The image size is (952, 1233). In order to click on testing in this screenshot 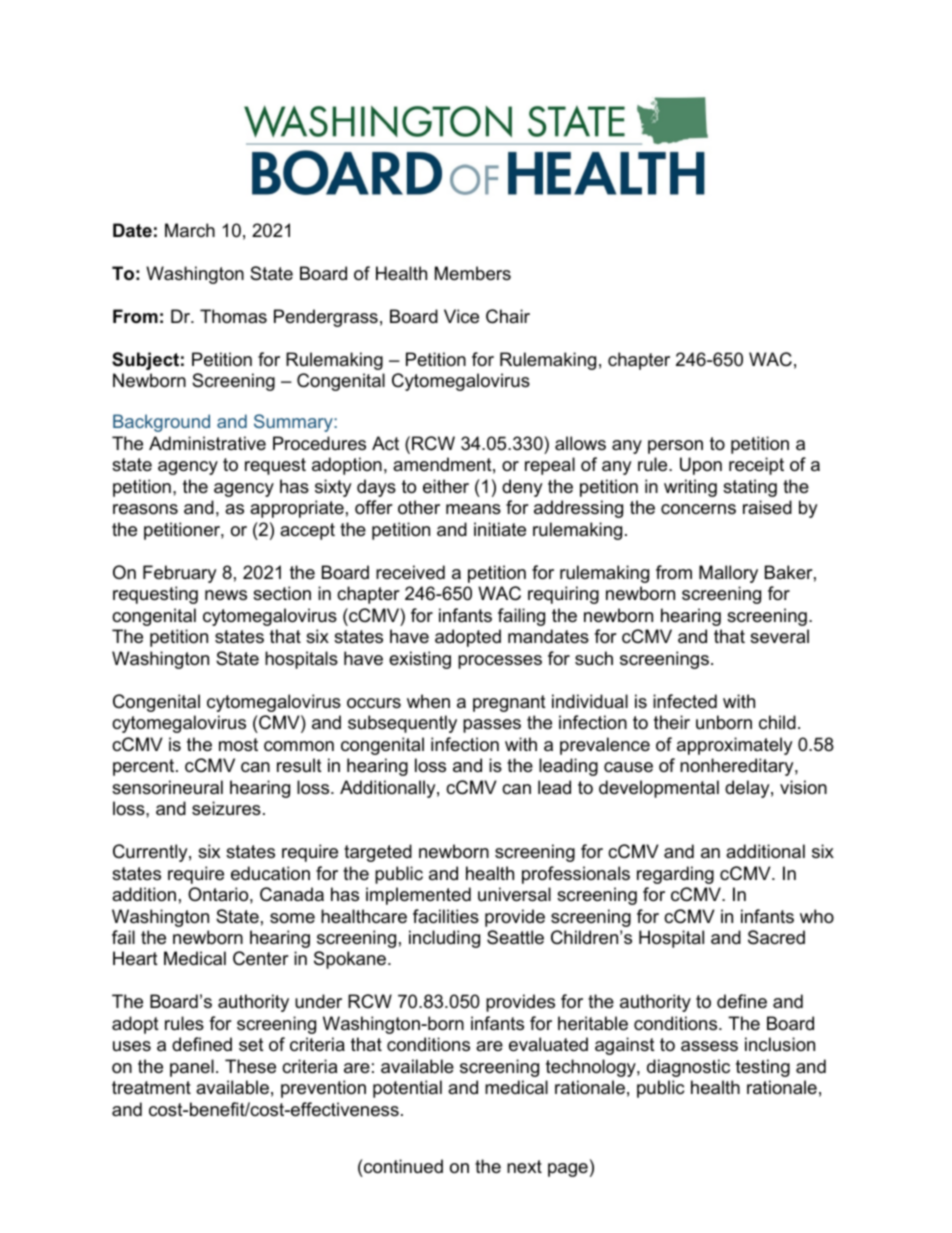, I will do `click(763, 1068)`.
